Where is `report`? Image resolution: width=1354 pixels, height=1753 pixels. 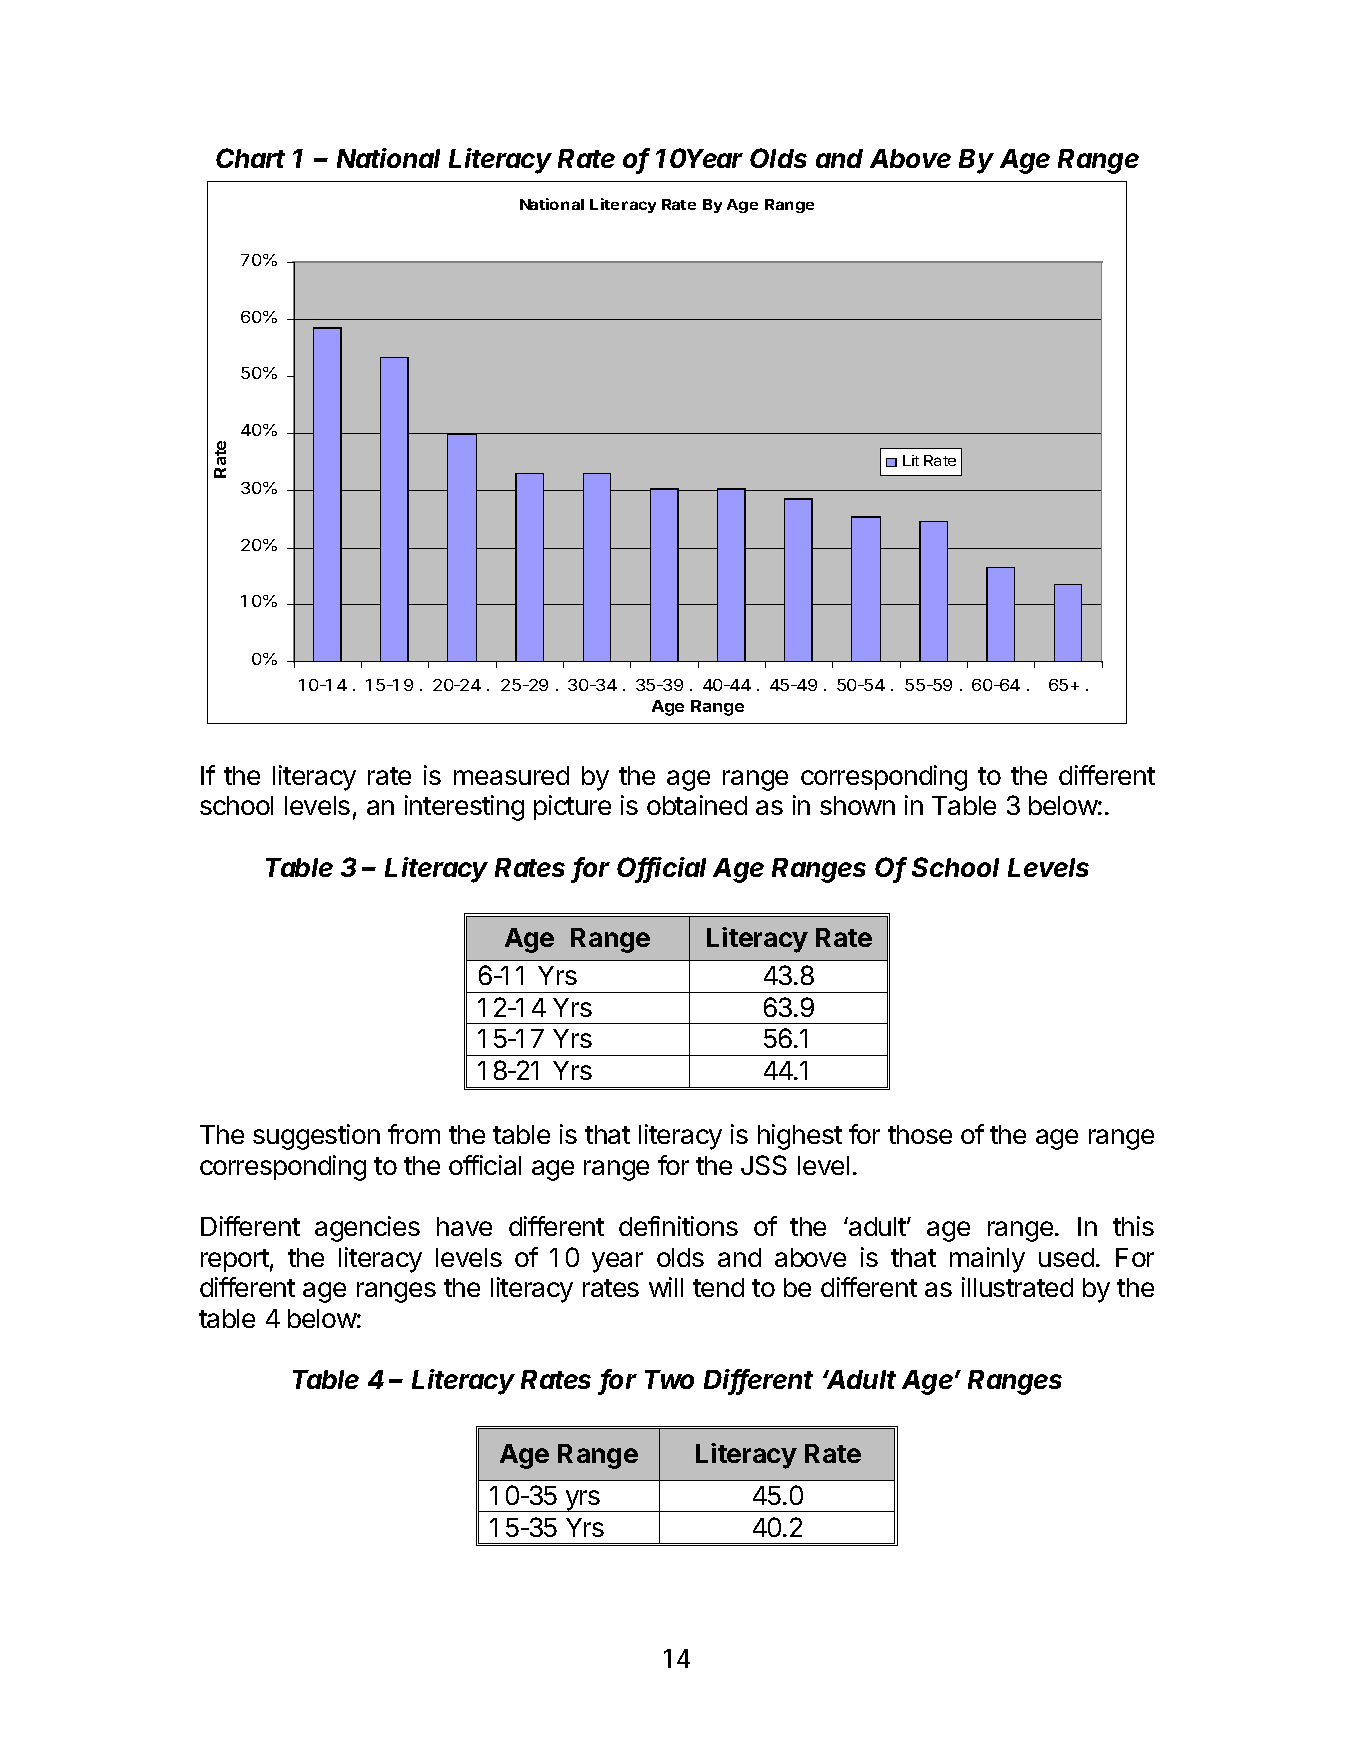 report is located at coordinates (235, 1260).
